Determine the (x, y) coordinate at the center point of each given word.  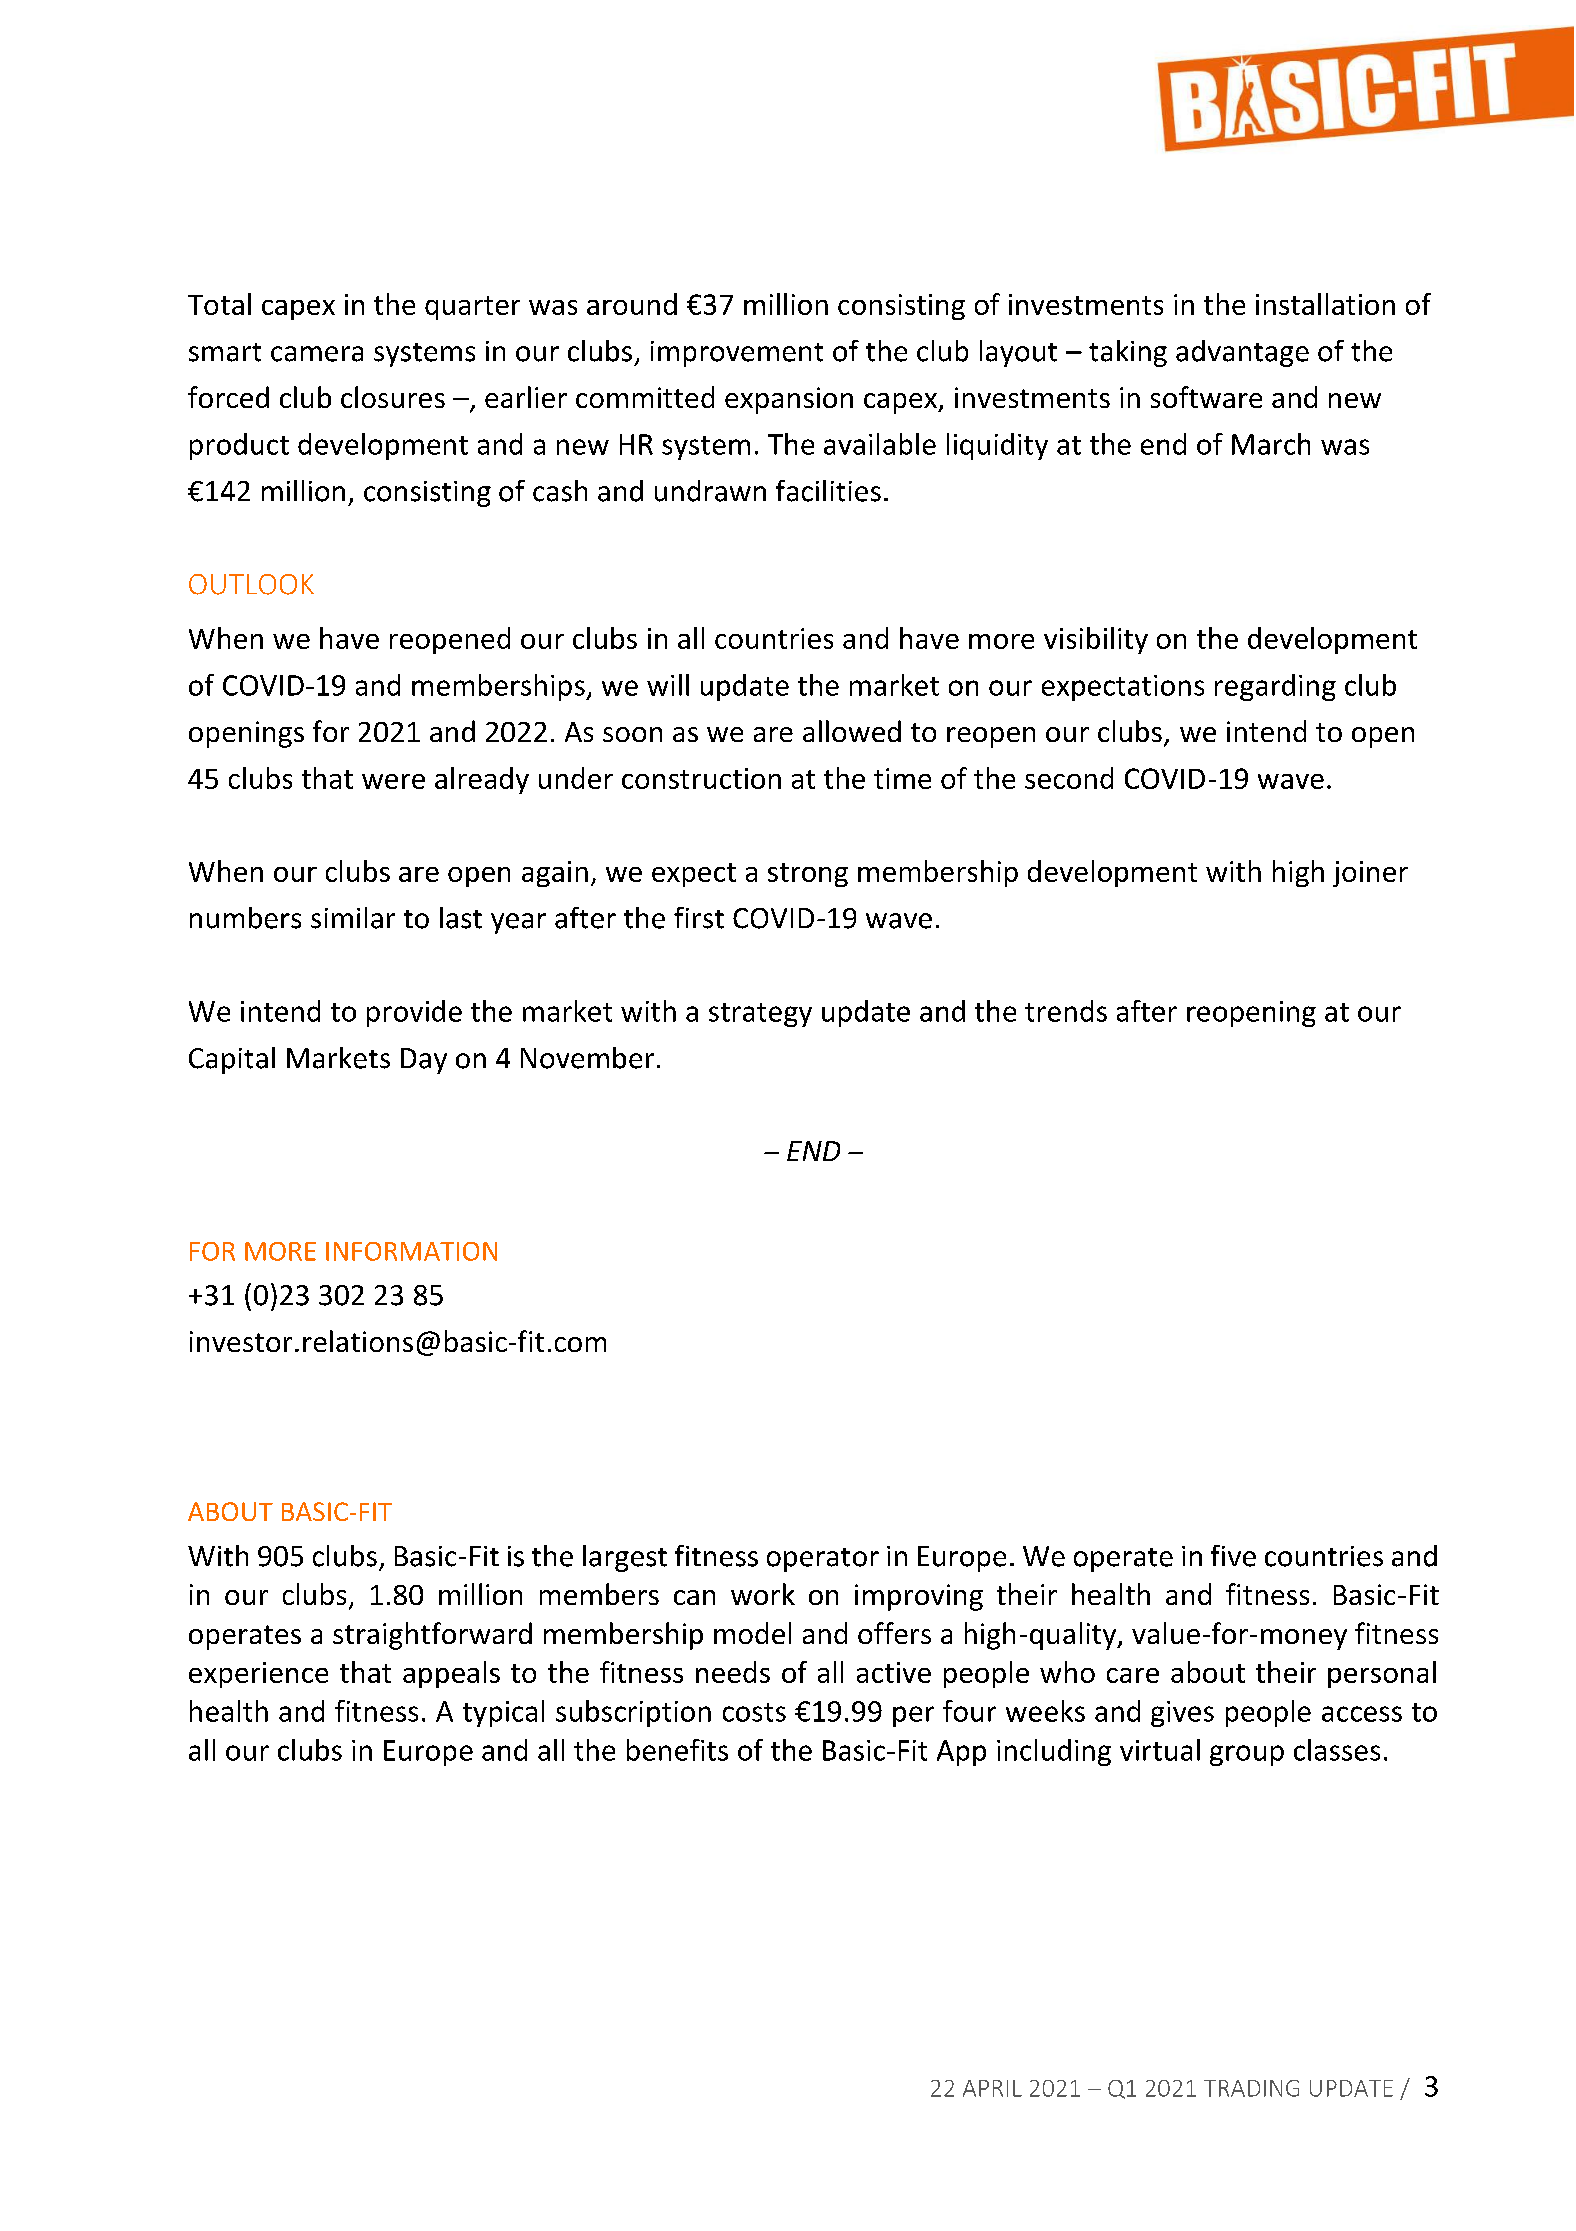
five (1233, 1556)
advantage (1242, 353)
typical (503, 1713)
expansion (789, 400)
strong (808, 875)
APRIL (992, 2088)
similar (353, 918)
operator (823, 1560)
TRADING (1251, 2088)
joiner (1370, 874)
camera (317, 354)
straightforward (432, 1636)
